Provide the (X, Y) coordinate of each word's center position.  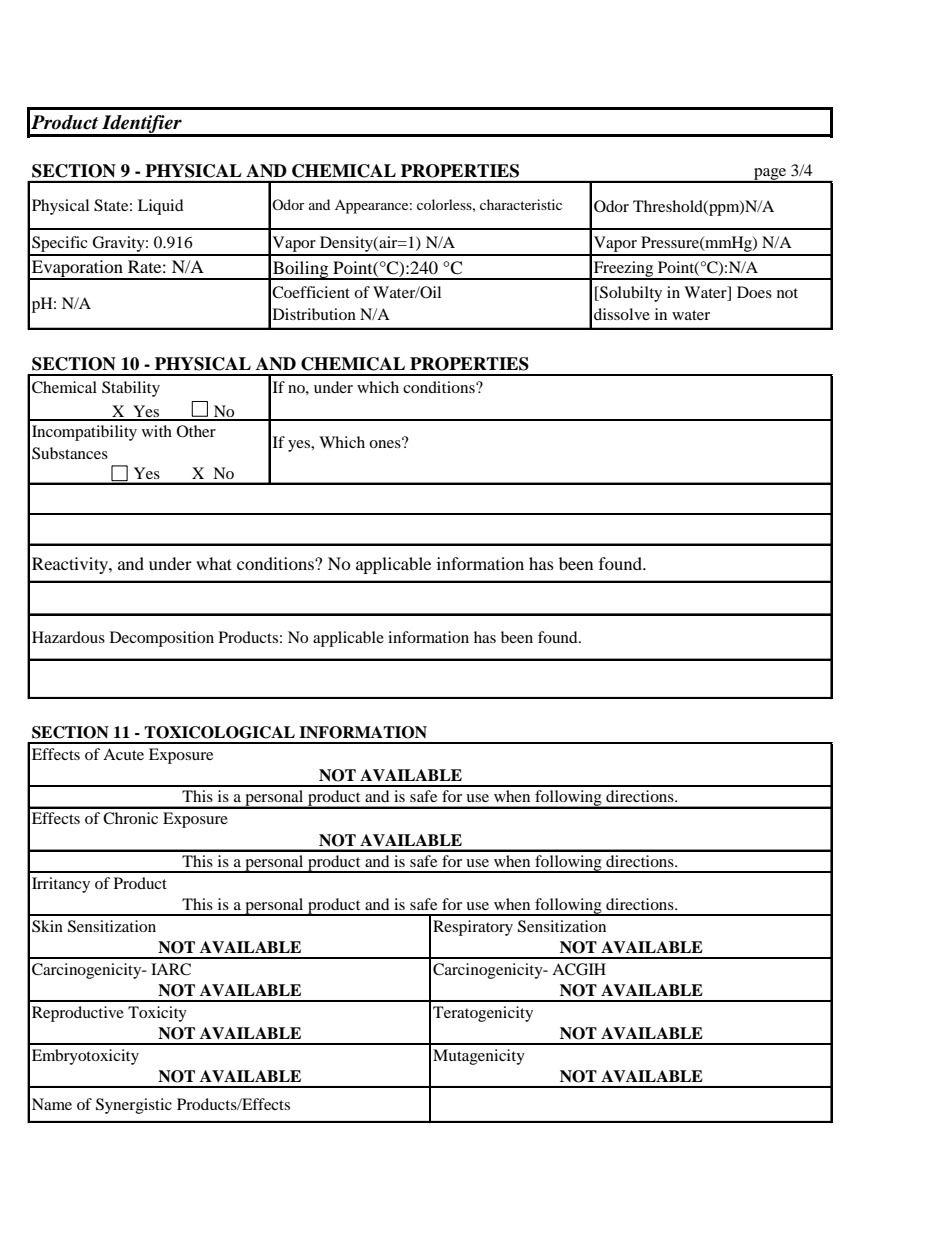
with (157, 431)
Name (52, 1104)
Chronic (130, 818)
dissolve (622, 314)
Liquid (161, 207)
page (770, 175)
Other (196, 431)
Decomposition (162, 639)
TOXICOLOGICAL (219, 732)
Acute (123, 754)
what (214, 563)
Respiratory (473, 928)
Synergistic (134, 1106)
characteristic (521, 204)
